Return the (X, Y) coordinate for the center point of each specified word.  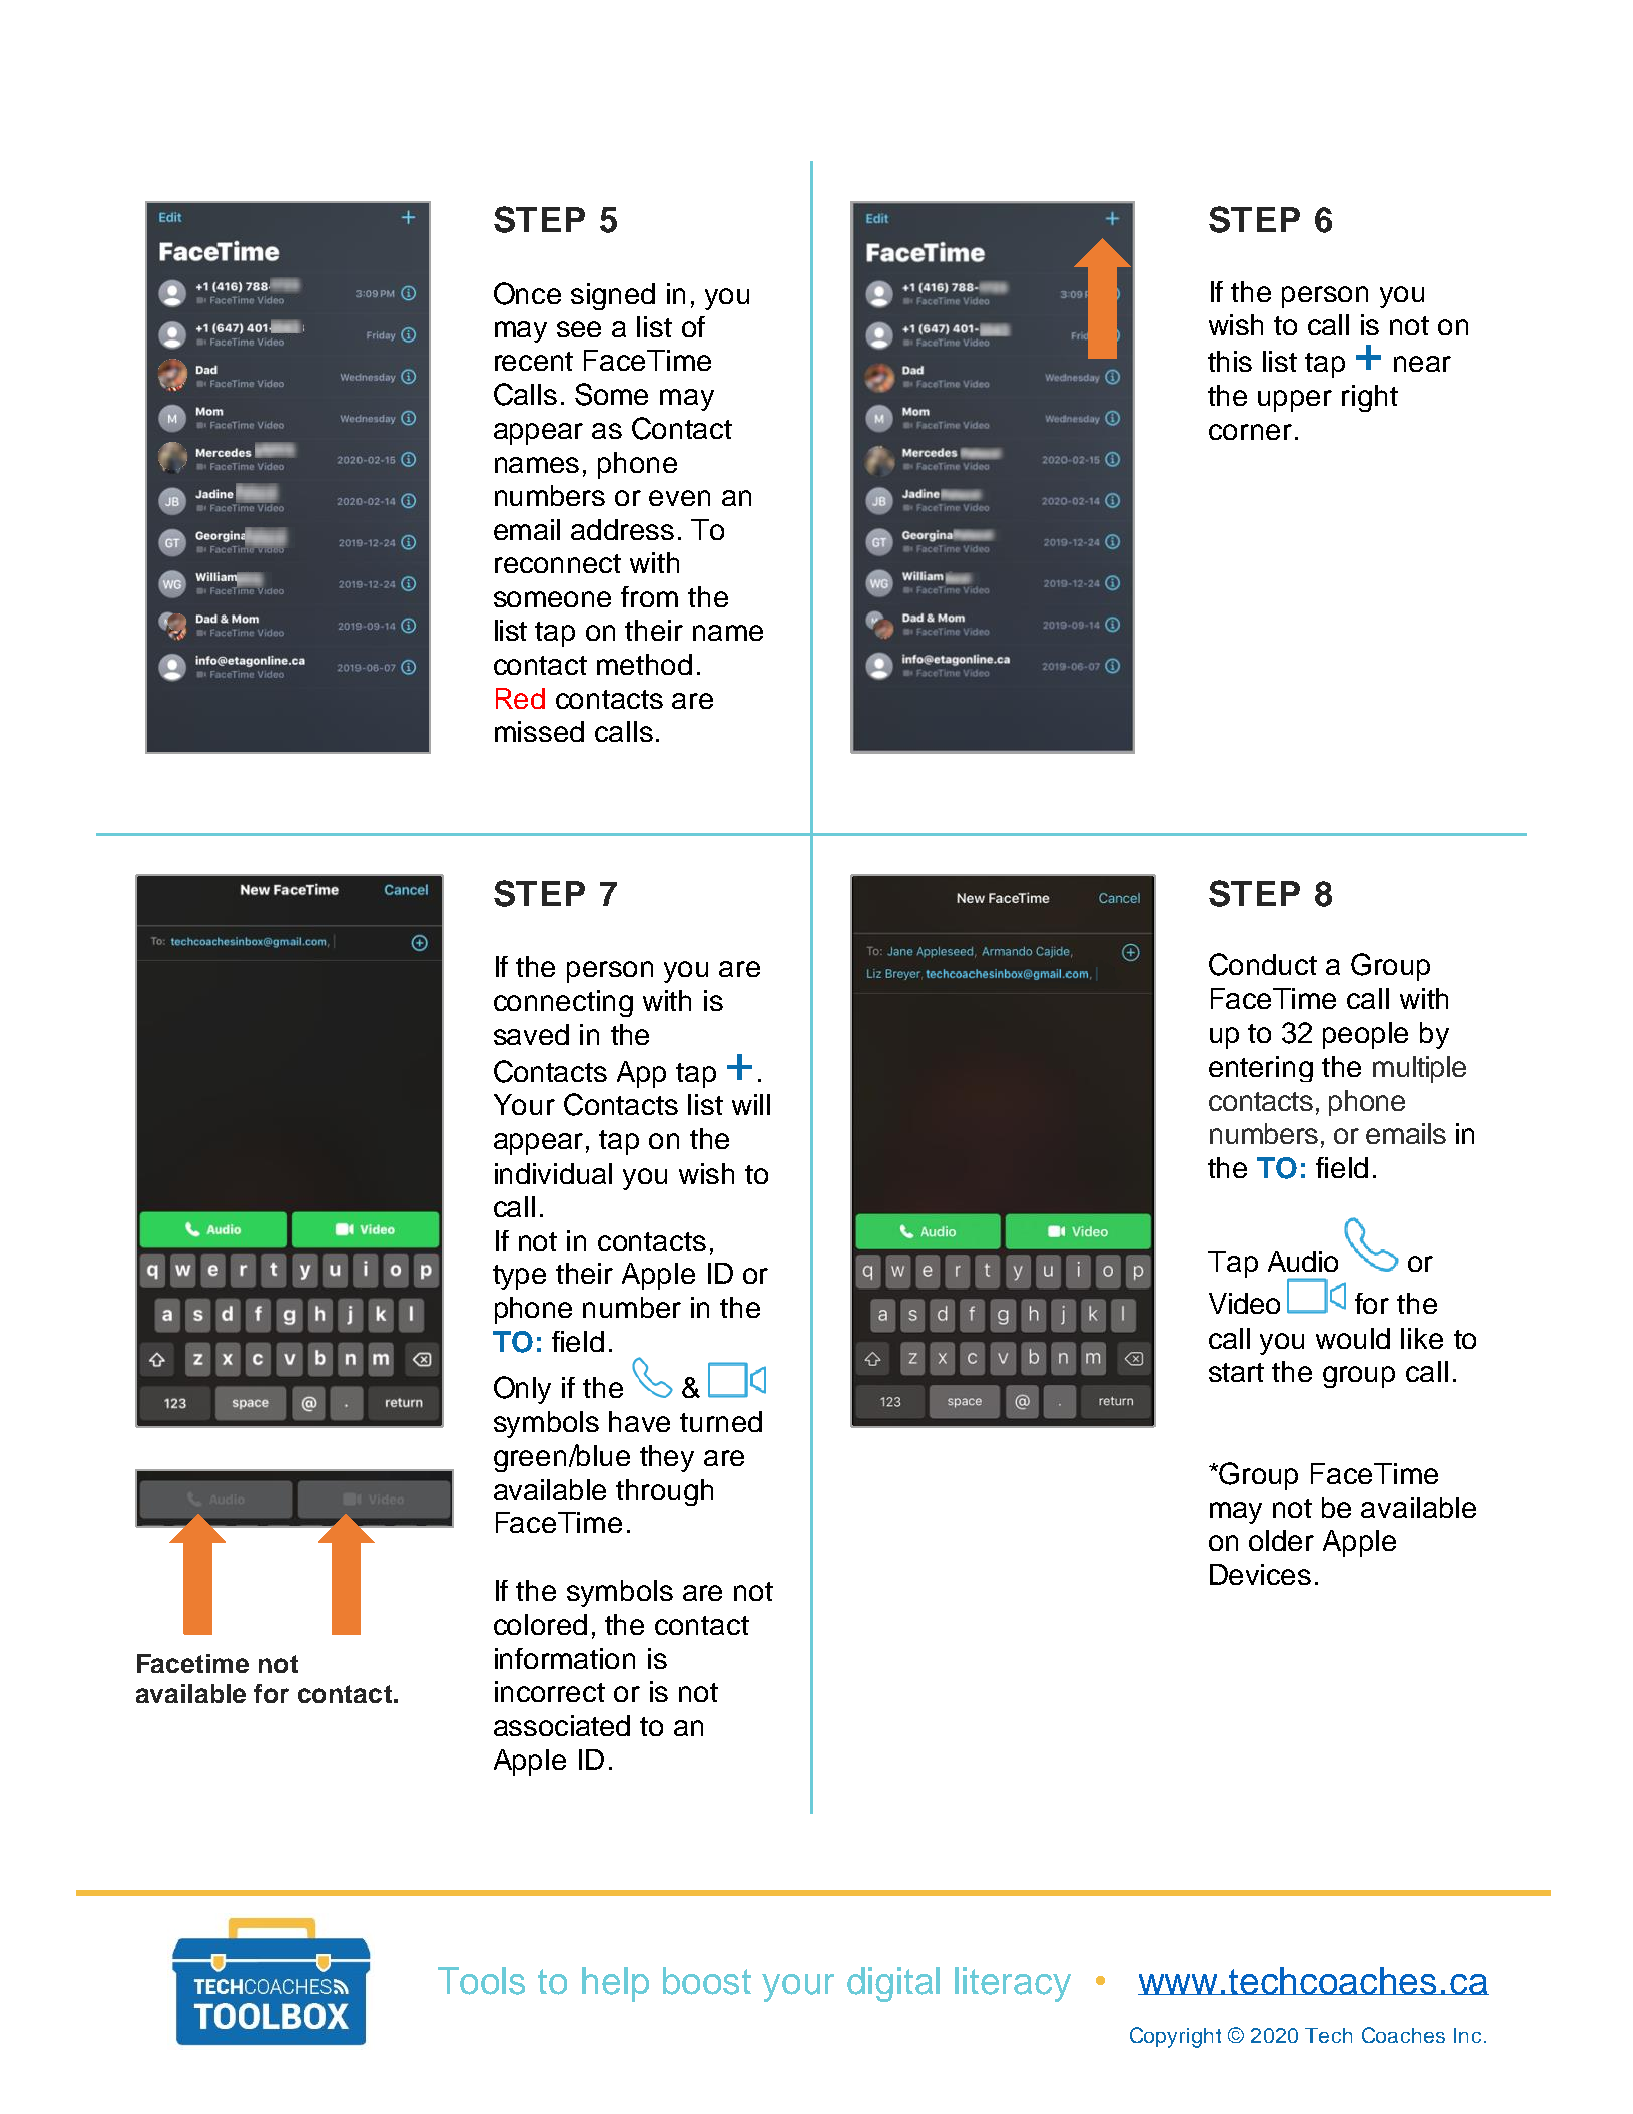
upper (1295, 401)
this (1230, 361)
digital (893, 1984)
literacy (1013, 1984)
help (615, 1984)
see (579, 329)
